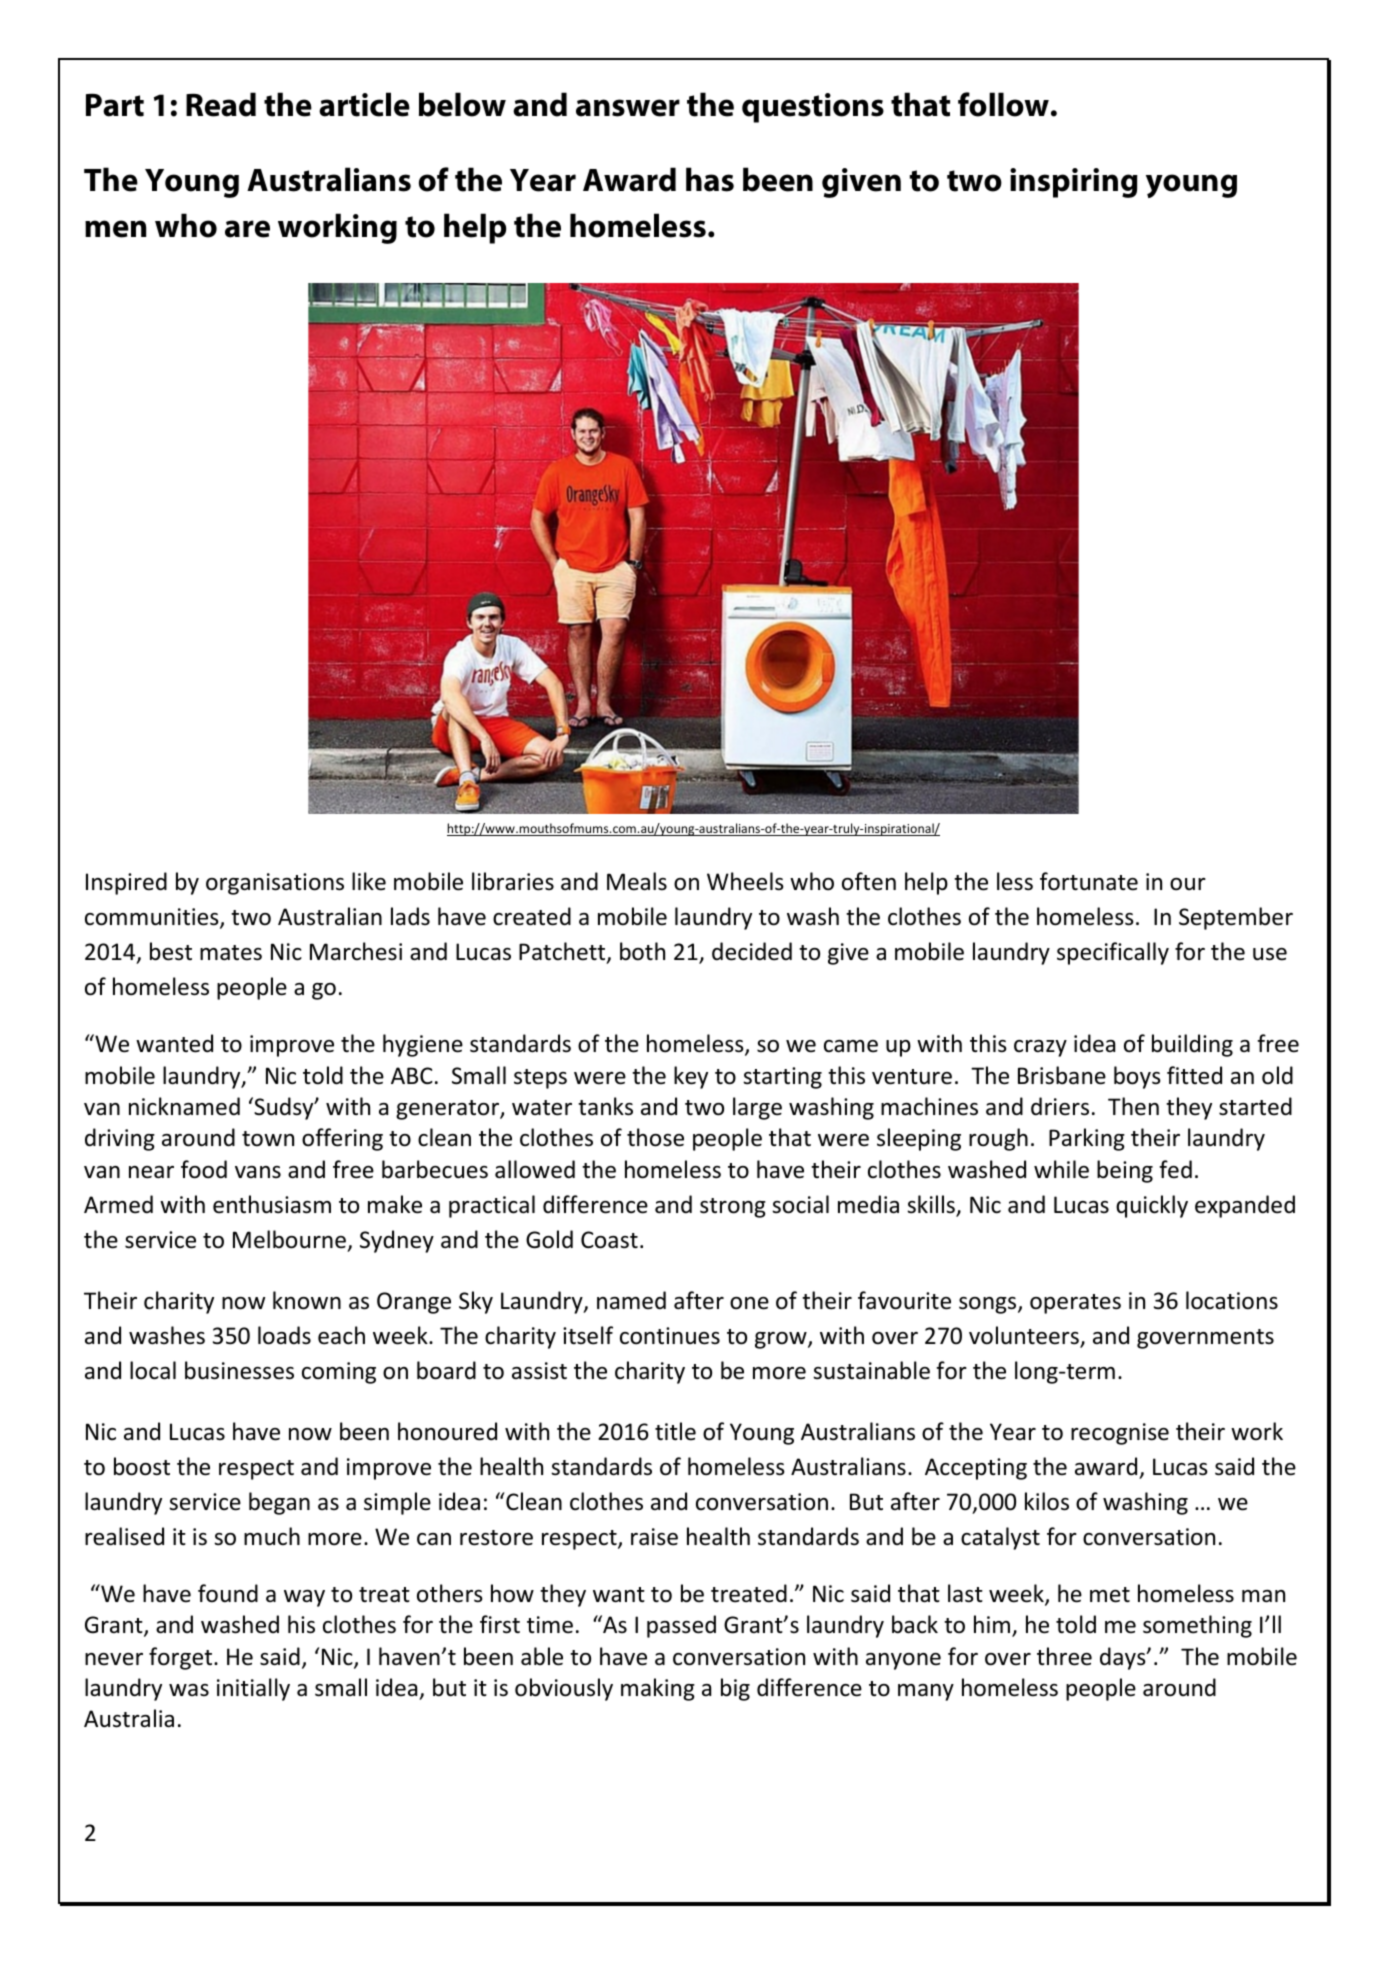 Image resolution: width=1387 pixels, height=1962 pixels. What do you see at coordinates (221, 104) in the image?
I see `Read` at bounding box center [221, 104].
